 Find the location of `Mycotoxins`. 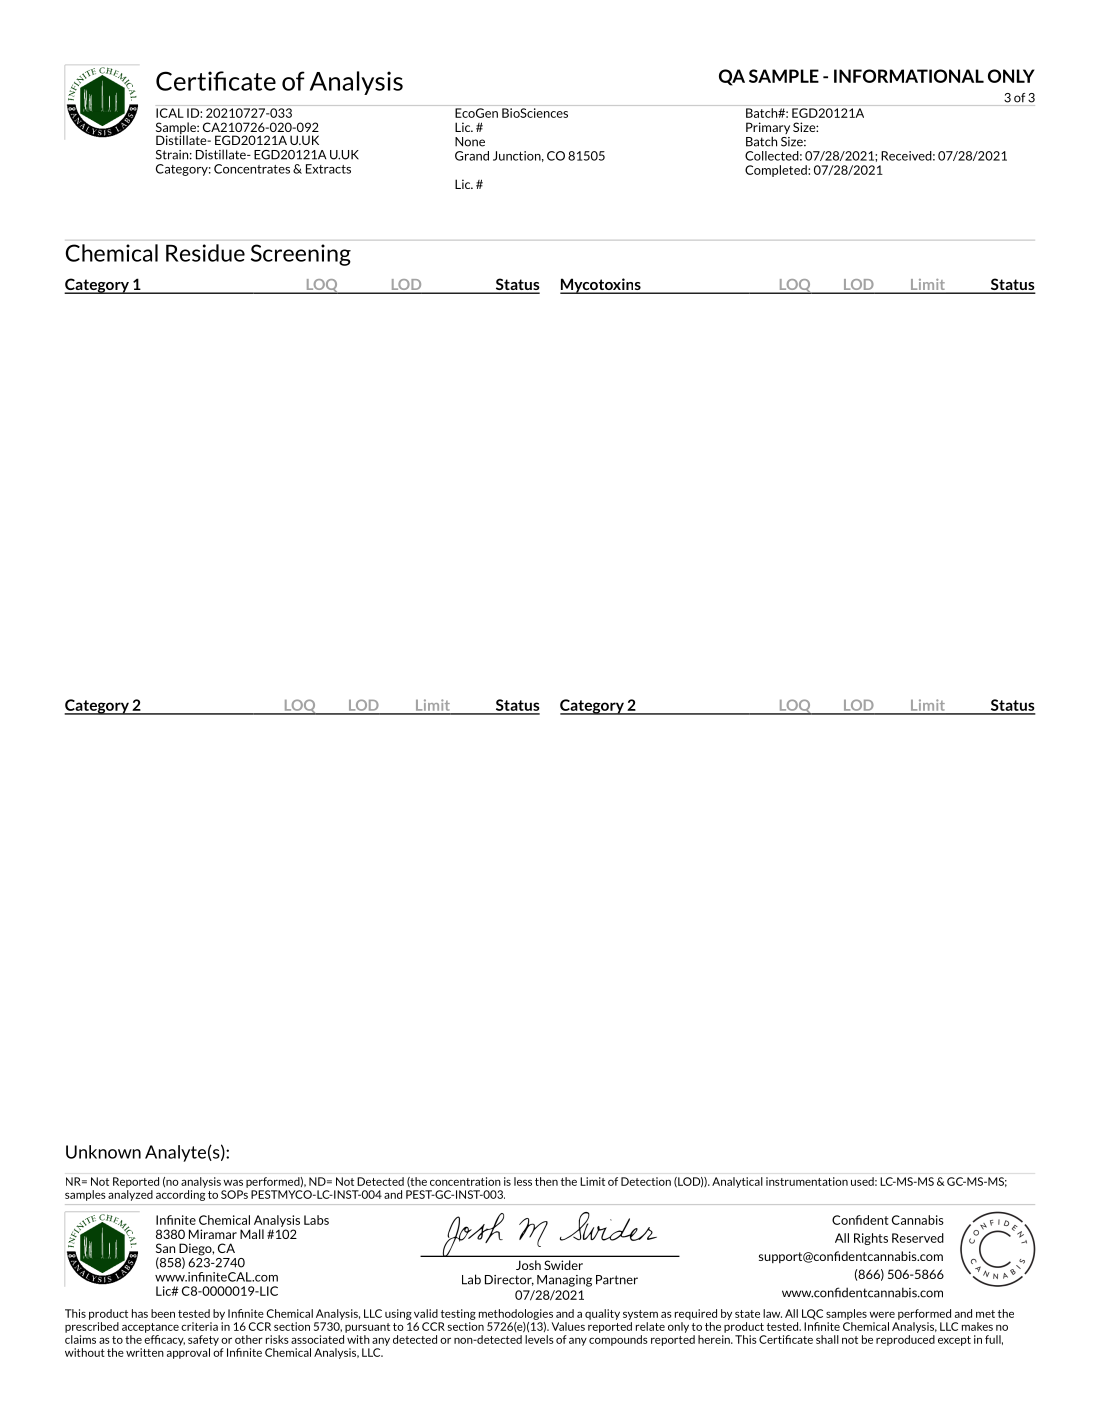

Mycotoxins is located at coordinates (601, 286).
